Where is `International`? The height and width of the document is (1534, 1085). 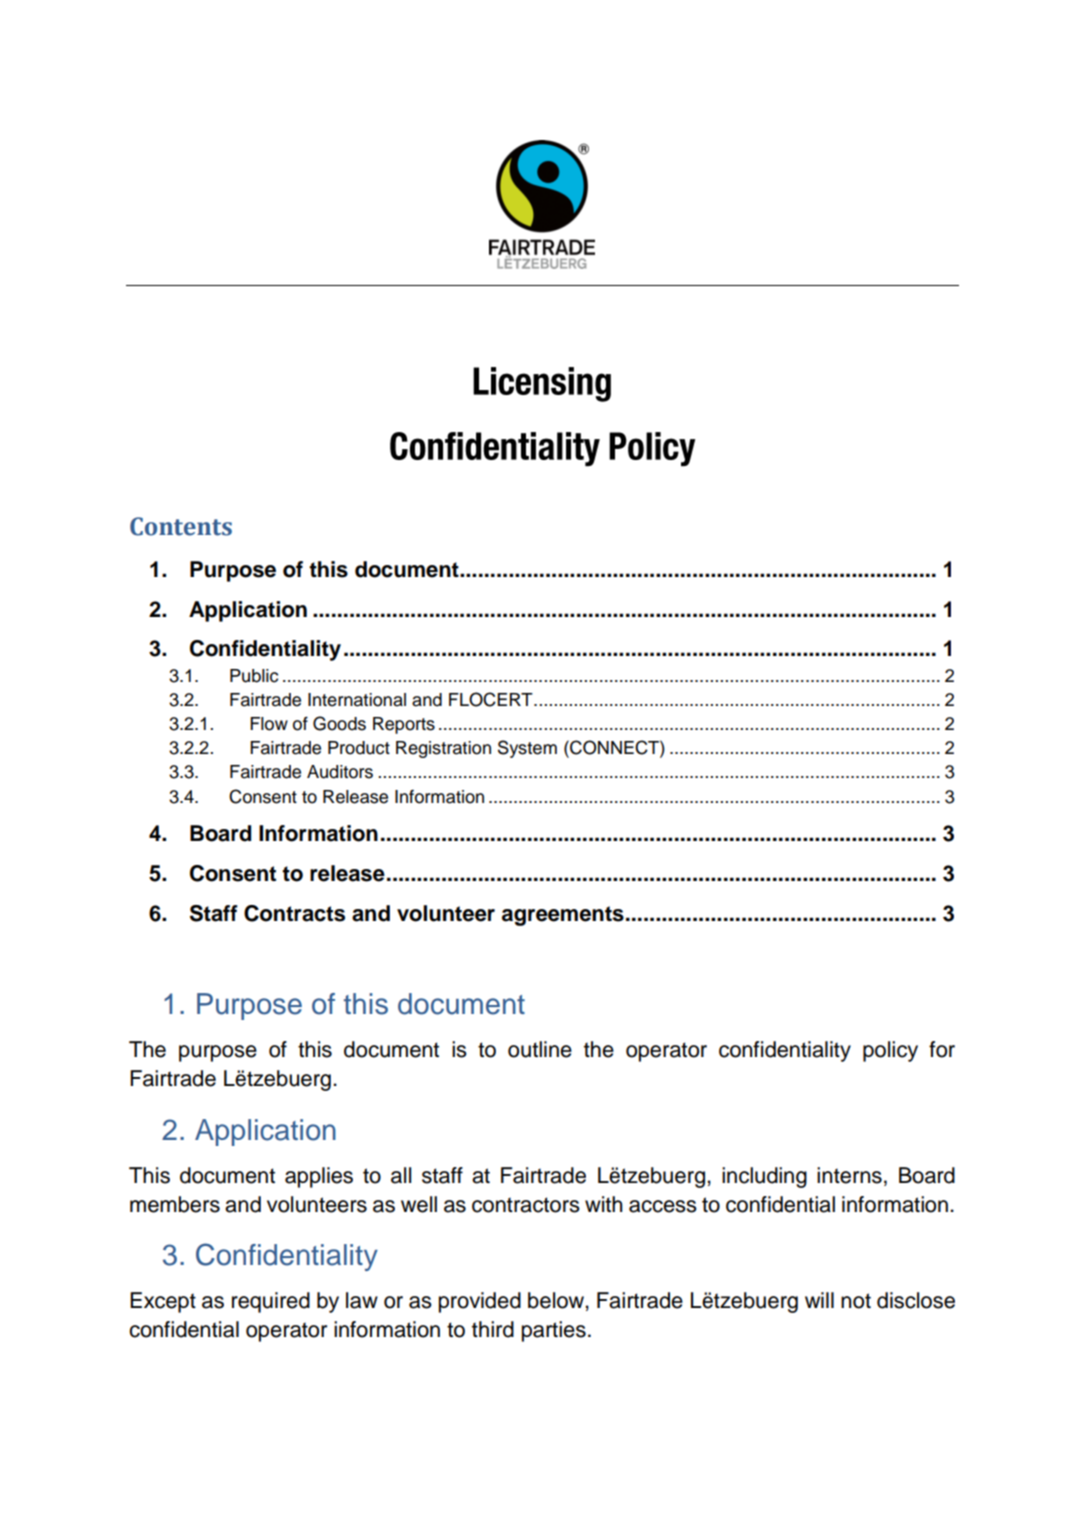
International is located at coordinates (357, 700).
